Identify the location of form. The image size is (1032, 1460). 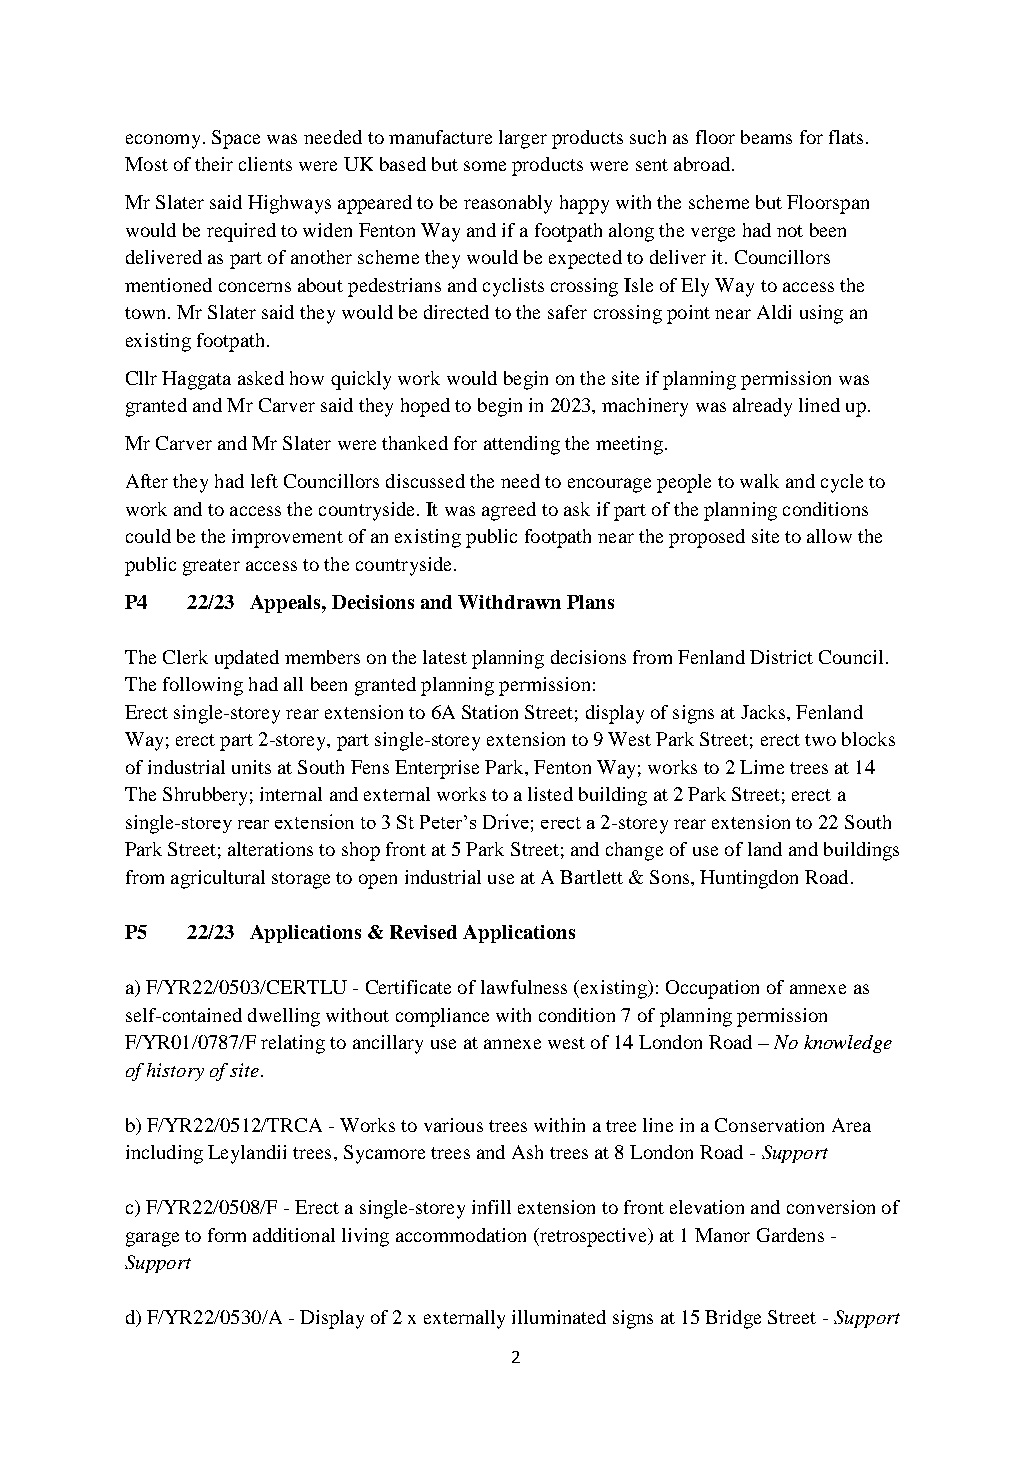
(227, 1235).
